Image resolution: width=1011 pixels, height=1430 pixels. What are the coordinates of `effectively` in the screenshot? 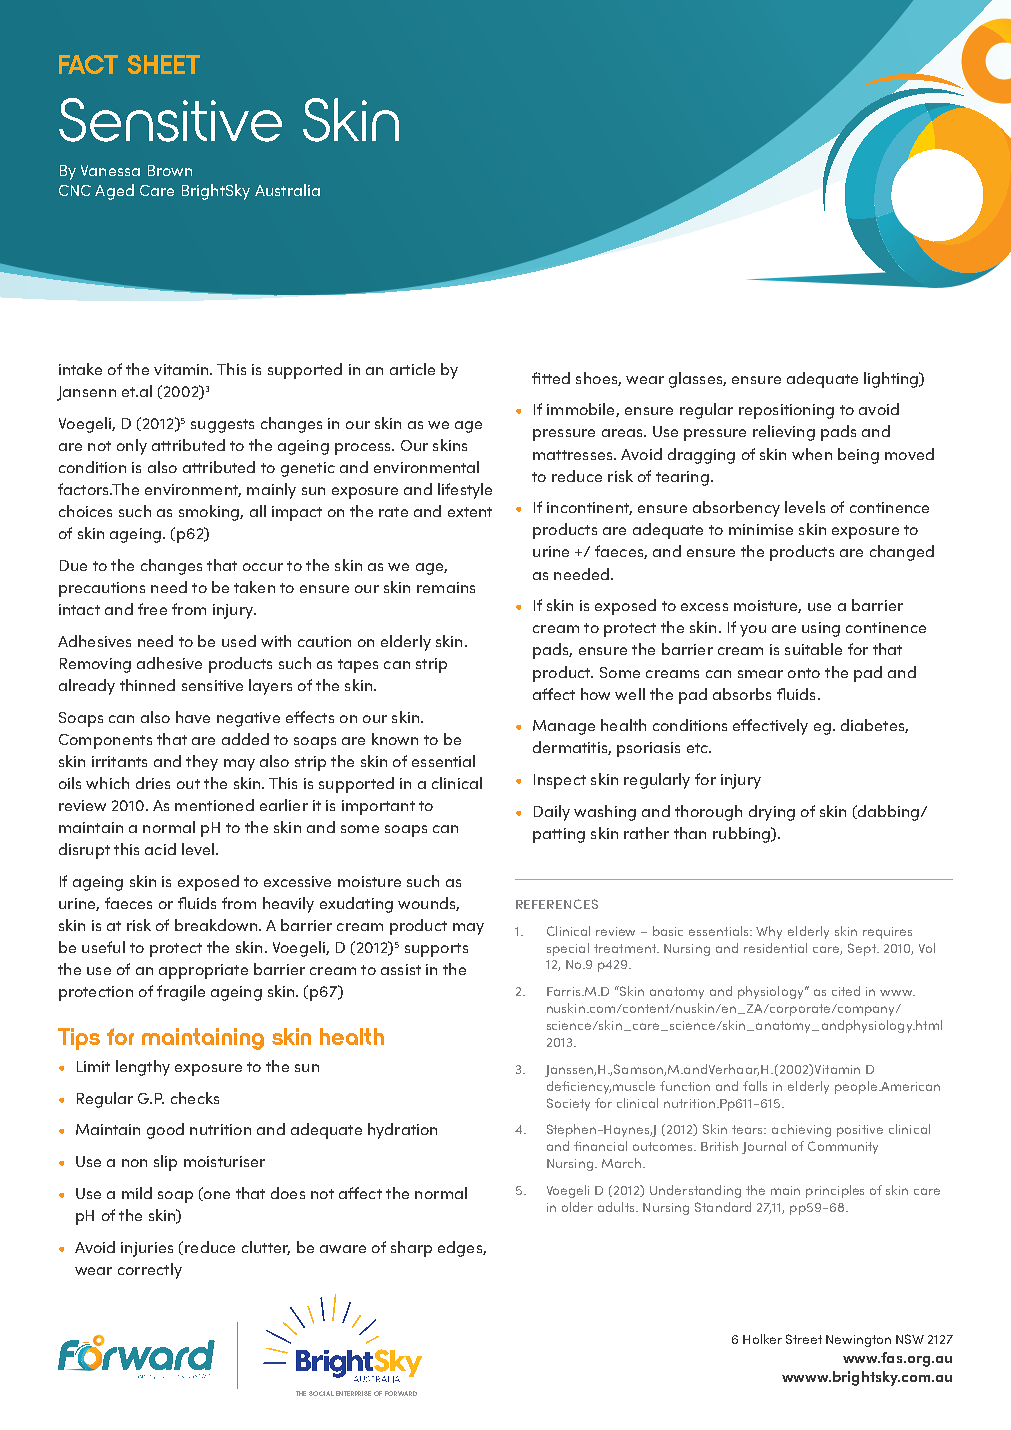 It's located at (770, 727).
